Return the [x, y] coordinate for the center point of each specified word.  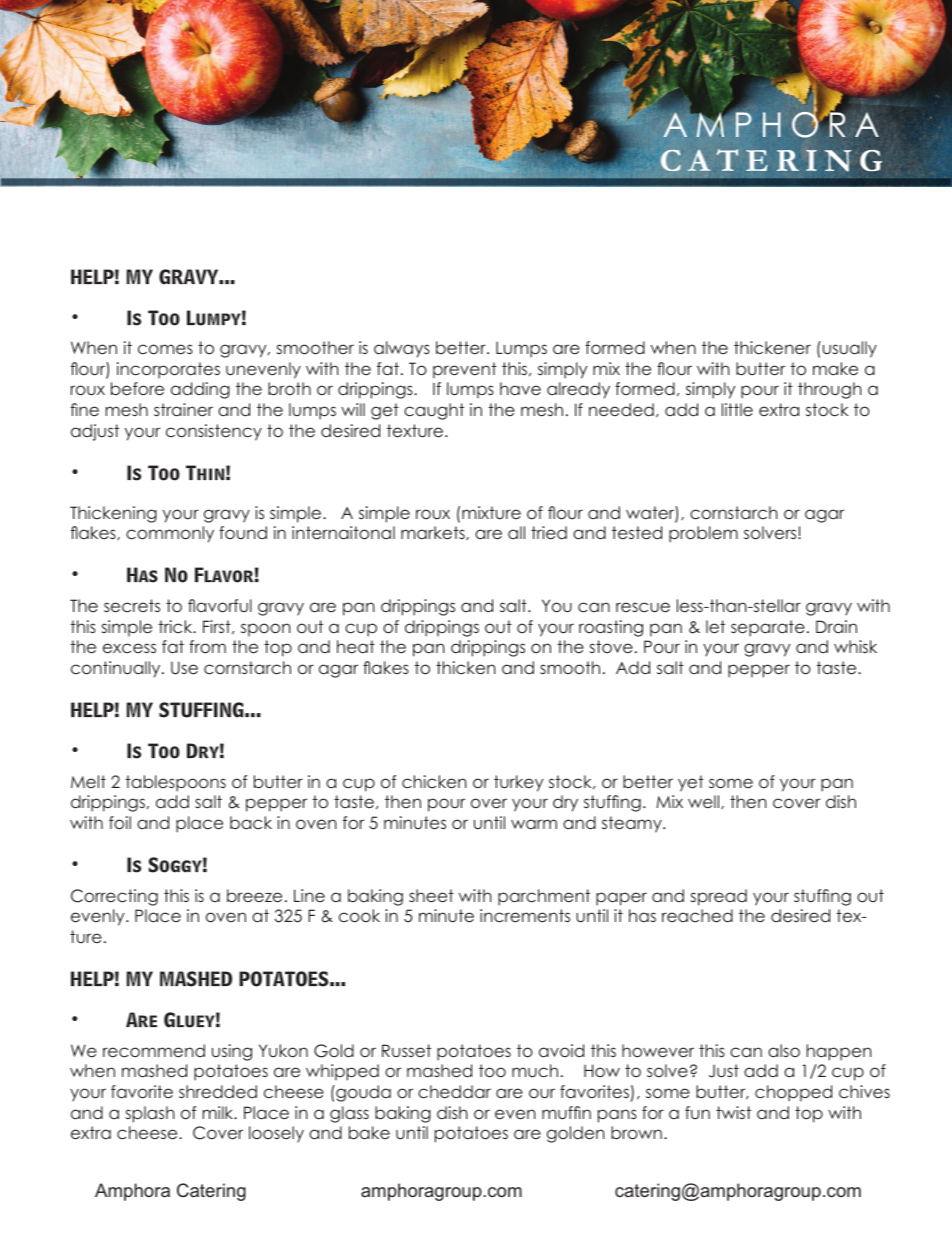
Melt [88, 781]
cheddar [454, 1091]
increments [525, 915]
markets [434, 533]
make [835, 368]
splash [150, 1114]
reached [697, 915]
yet [691, 783]
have [520, 388]
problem [703, 534]
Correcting [114, 897]
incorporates [168, 370]
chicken [434, 781]
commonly [170, 534]
